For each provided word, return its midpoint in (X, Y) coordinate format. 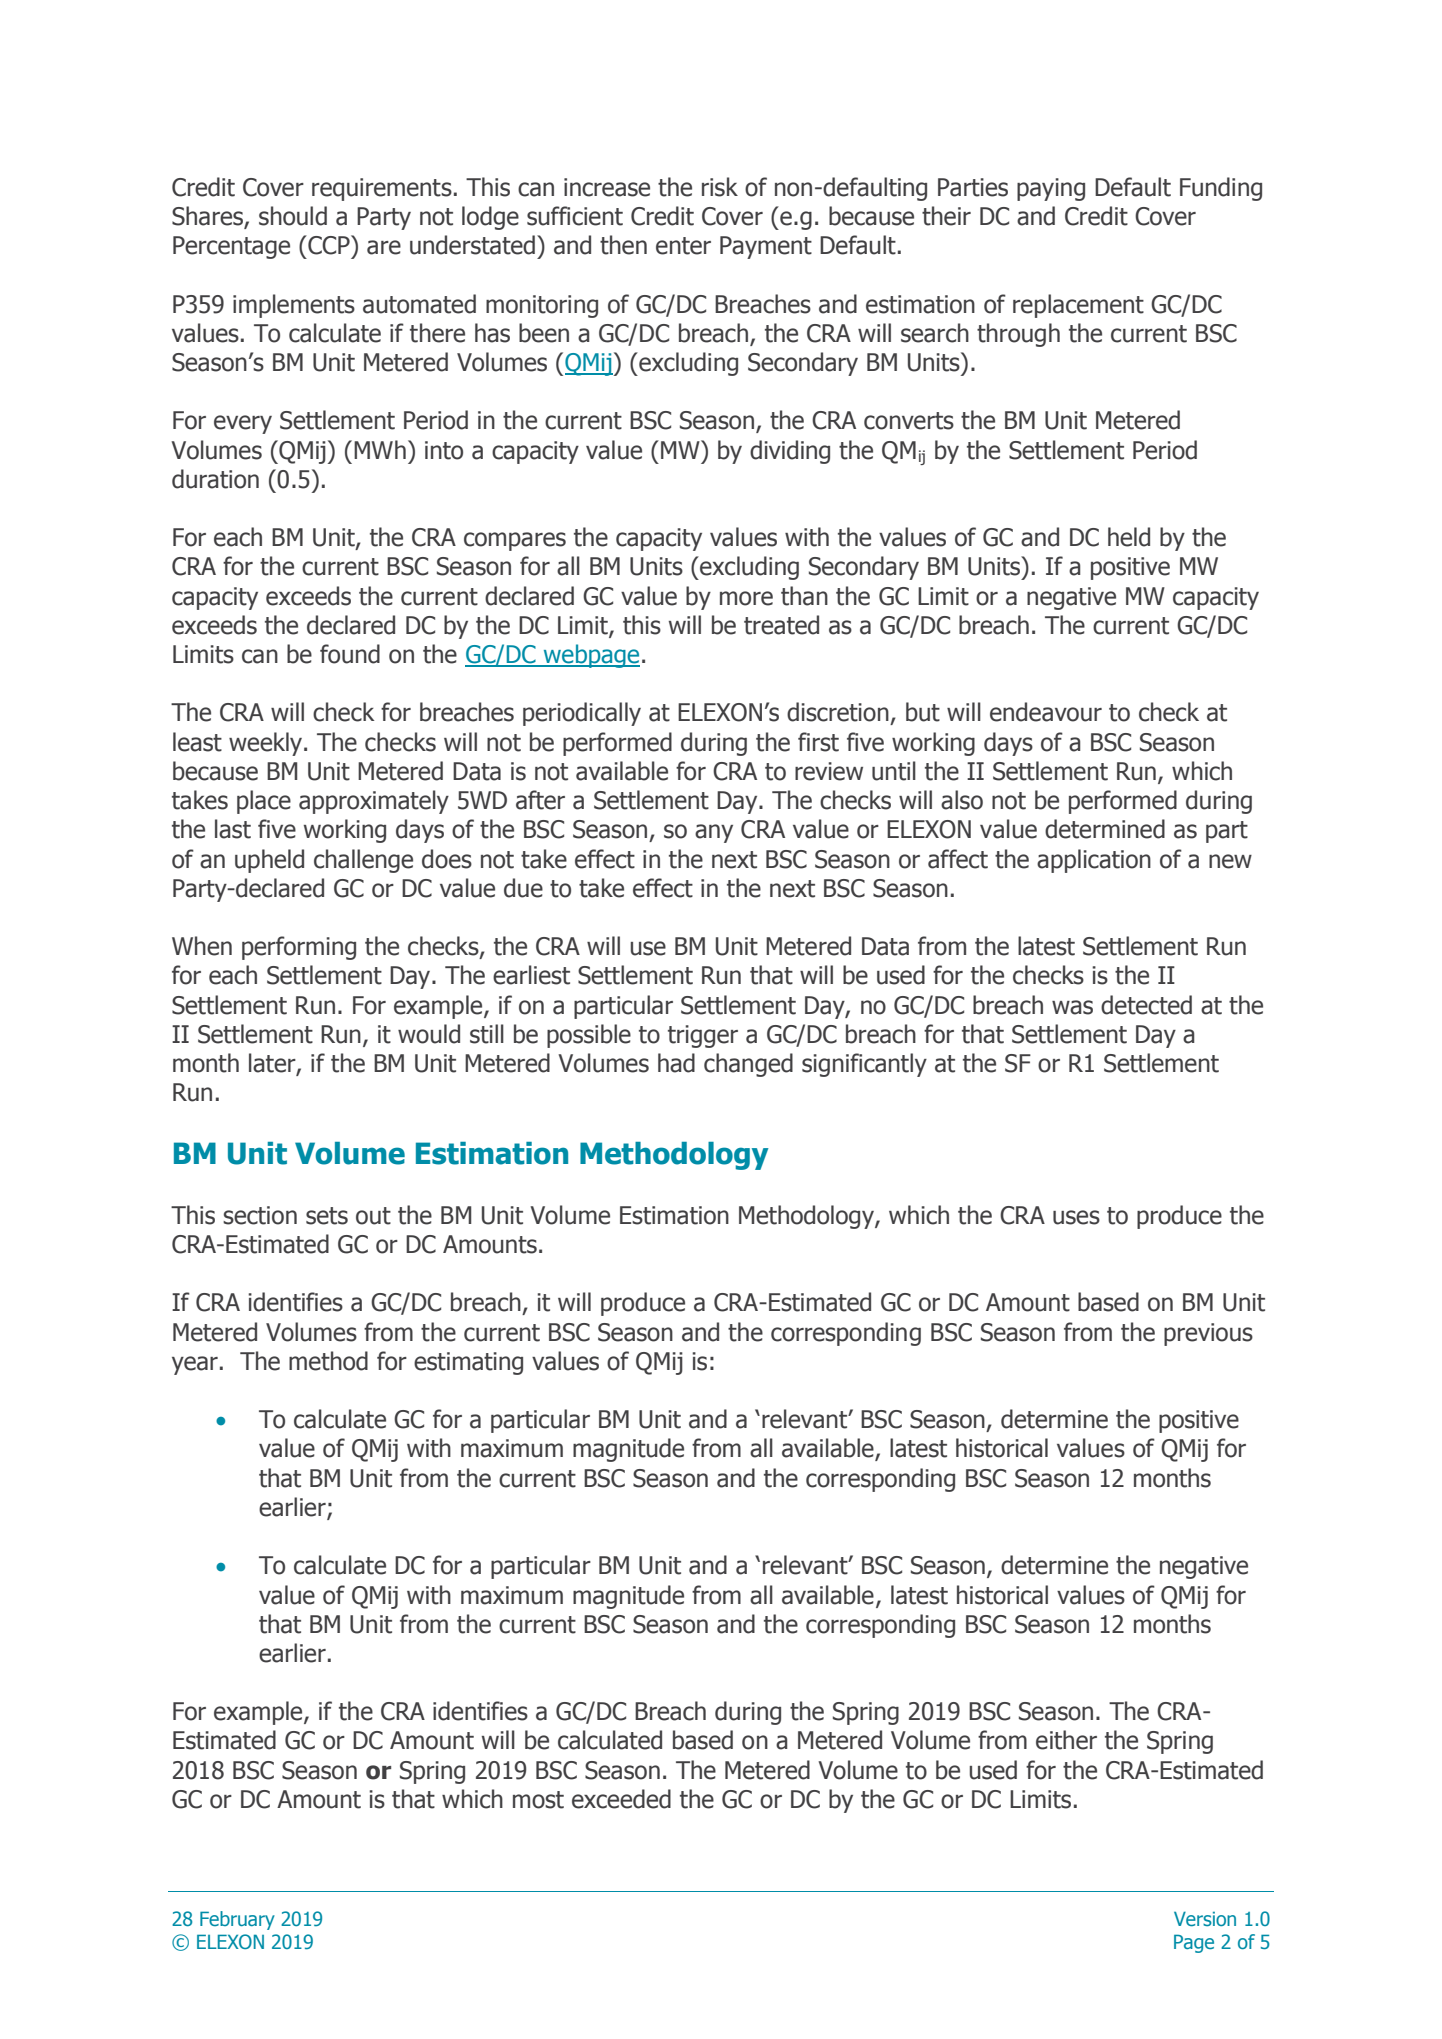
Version (1205, 1918)
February (237, 1920)
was (1072, 1007)
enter (683, 246)
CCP (329, 245)
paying (1051, 189)
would (429, 1034)
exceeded (621, 1799)
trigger (703, 1036)
